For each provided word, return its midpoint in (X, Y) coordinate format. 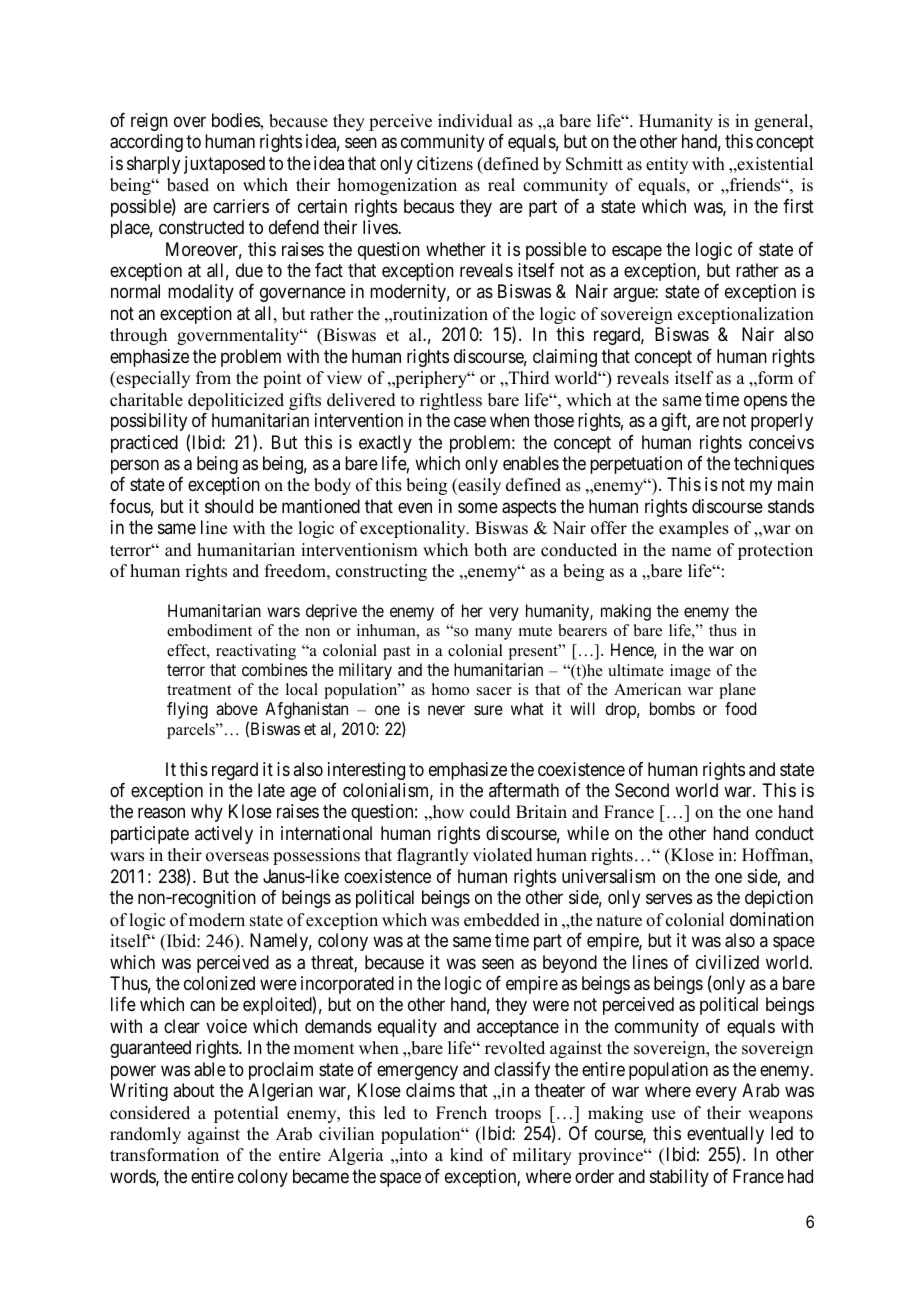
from (213, 378)
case (470, 422)
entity (667, 165)
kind (466, 1155)
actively (224, 835)
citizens (445, 163)
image (690, 672)
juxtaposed (224, 165)
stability (679, 1178)
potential (246, 1114)
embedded (502, 920)
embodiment (209, 630)
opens (765, 402)
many (493, 634)
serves (669, 899)
